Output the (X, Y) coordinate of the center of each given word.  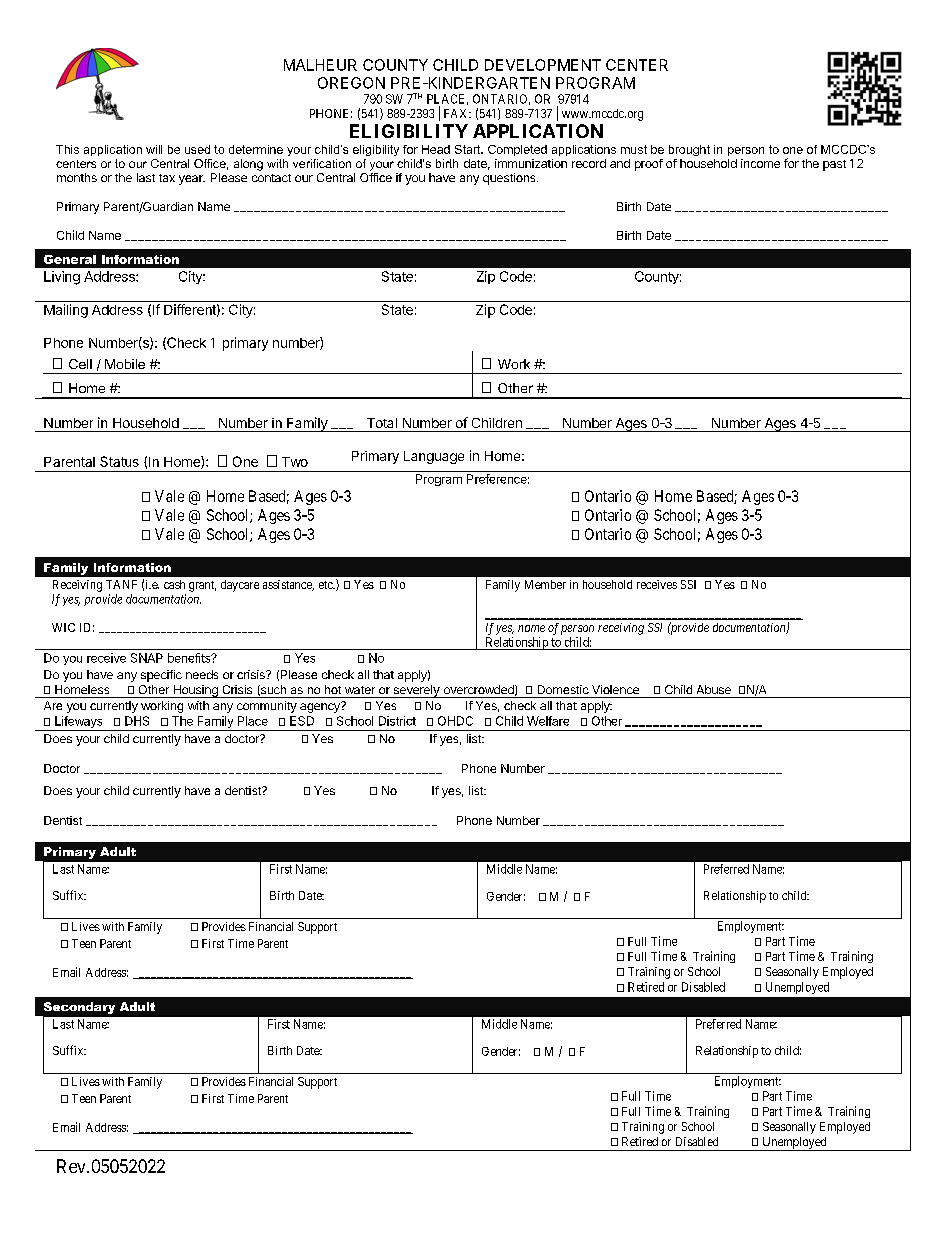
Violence (615, 689)
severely (416, 691)
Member (545, 584)
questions (510, 179)
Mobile (125, 364)
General (70, 259)
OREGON (351, 83)
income (760, 163)
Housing (195, 691)
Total (382, 423)
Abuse (714, 689)
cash (174, 584)
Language (434, 457)
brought (689, 150)
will (154, 149)
